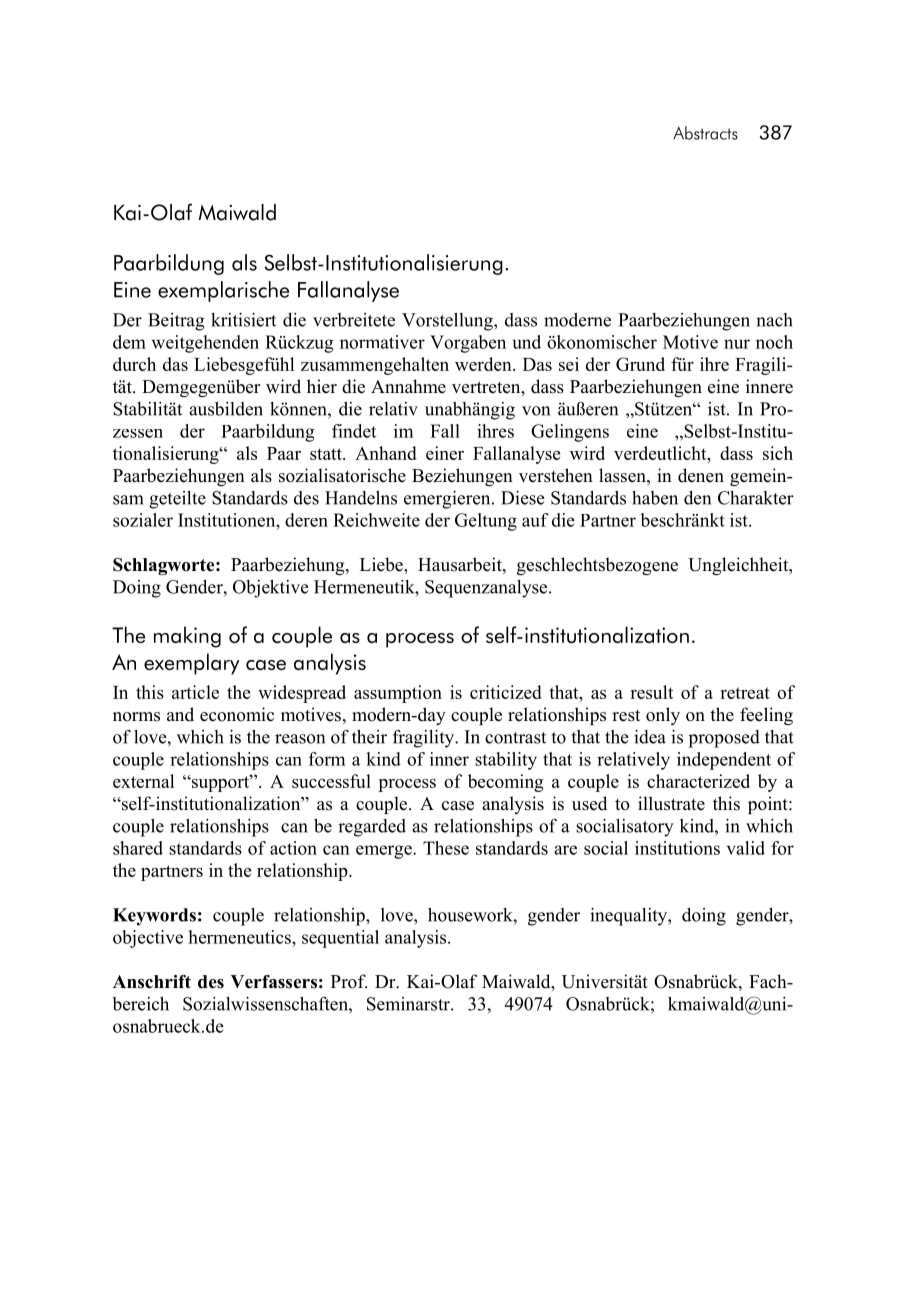  Describe the element at coordinates (176, 322) in the screenshot. I see `Beitrag` at that location.
